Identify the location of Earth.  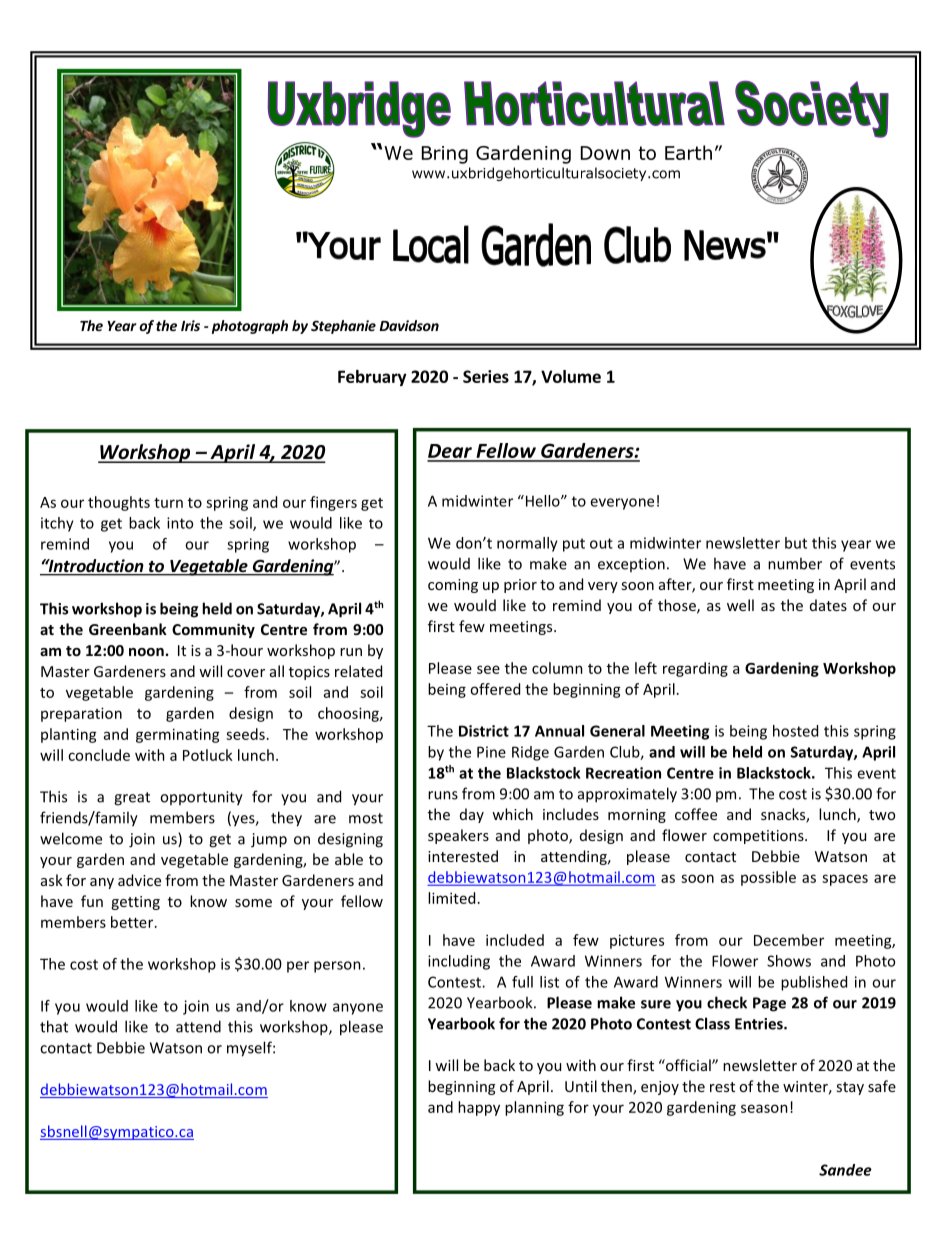
(688, 152).
